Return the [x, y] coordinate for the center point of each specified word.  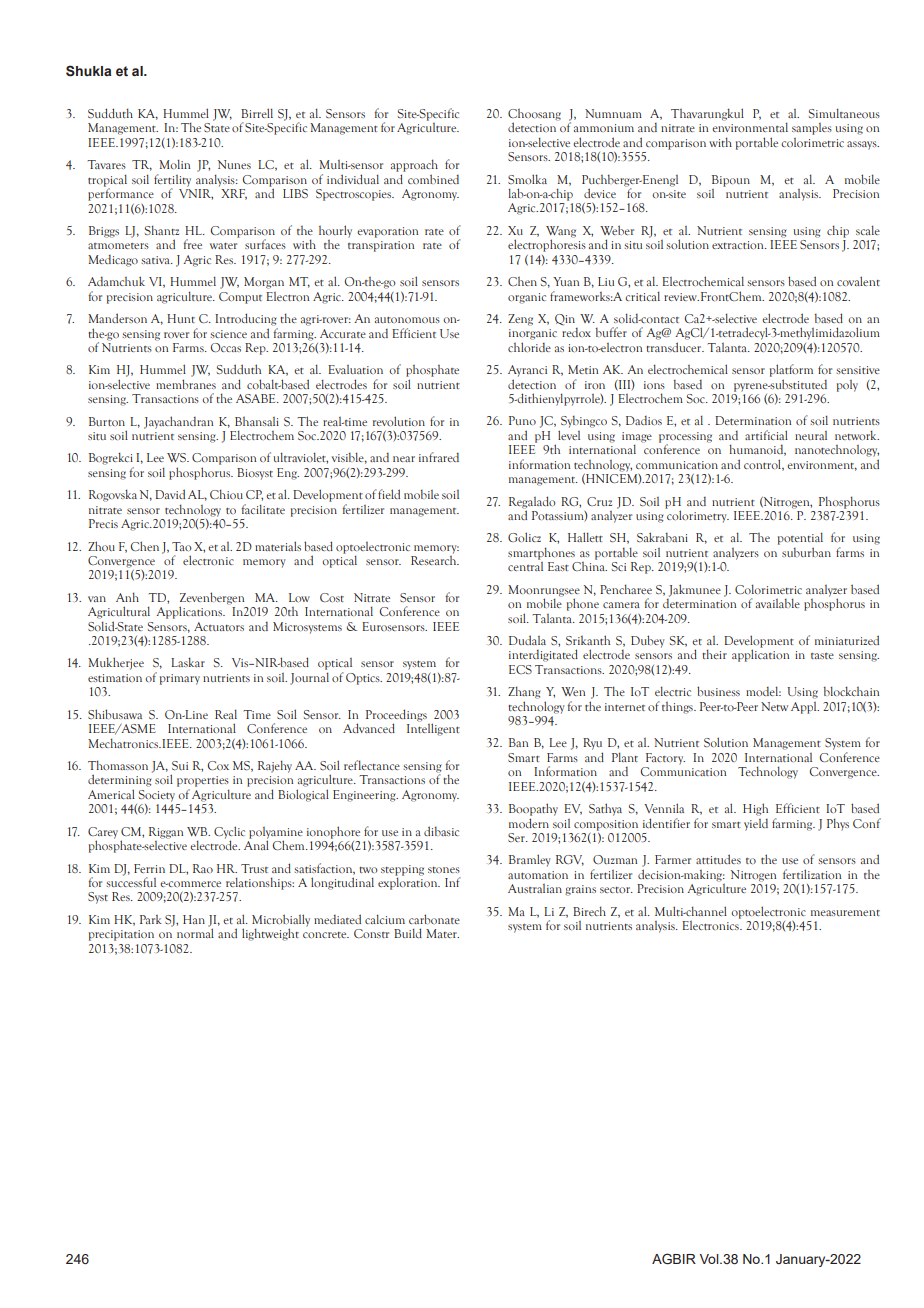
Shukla [88, 71]
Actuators [219, 626]
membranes [186, 384]
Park [151, 919]
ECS [520, 669]
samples [812, 129]
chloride [529, 347]
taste [822, 656]
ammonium [604, 128]
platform [791, 370]
